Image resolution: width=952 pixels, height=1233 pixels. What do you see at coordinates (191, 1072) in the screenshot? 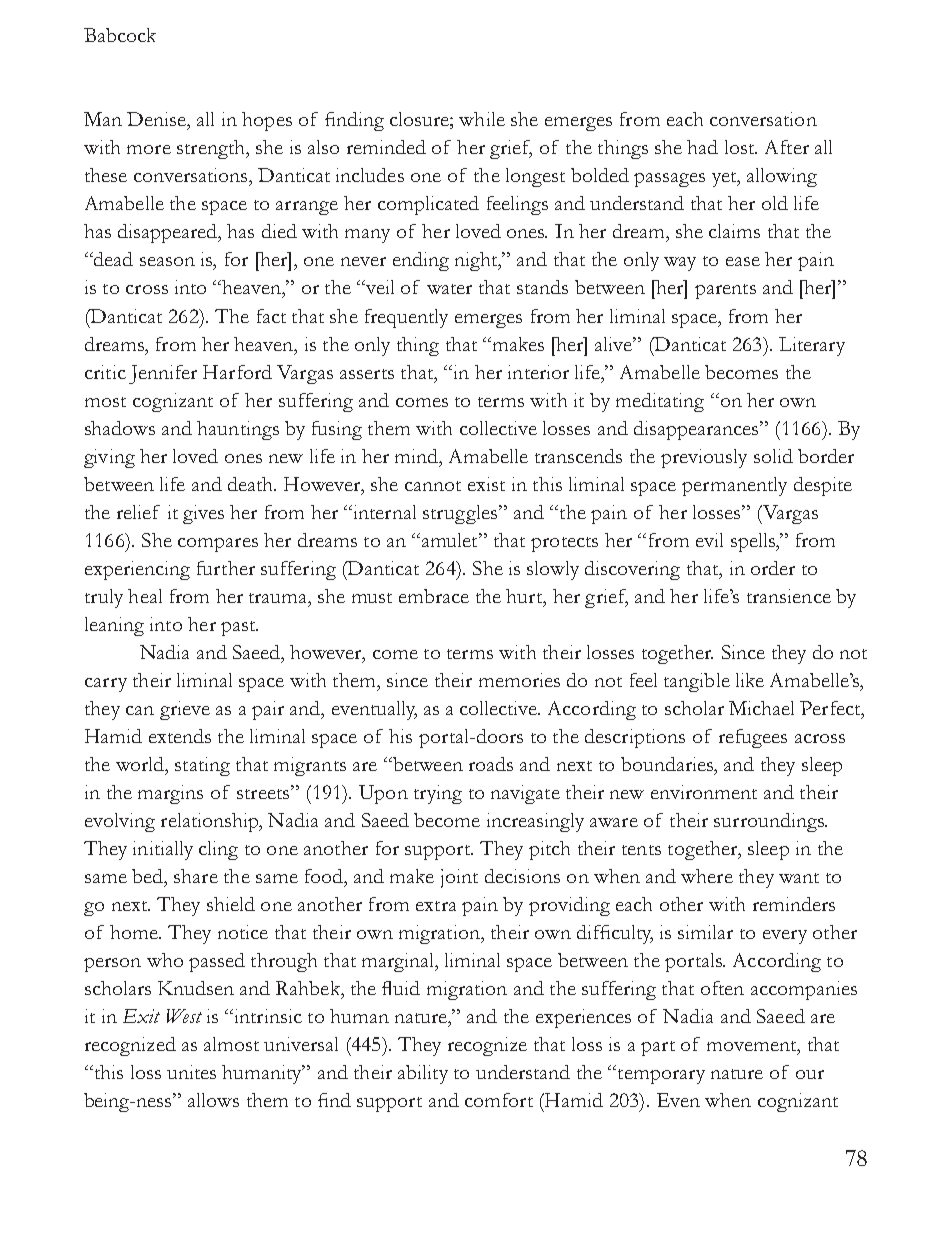
I see `unites` at bounding box center [191, 1072].
